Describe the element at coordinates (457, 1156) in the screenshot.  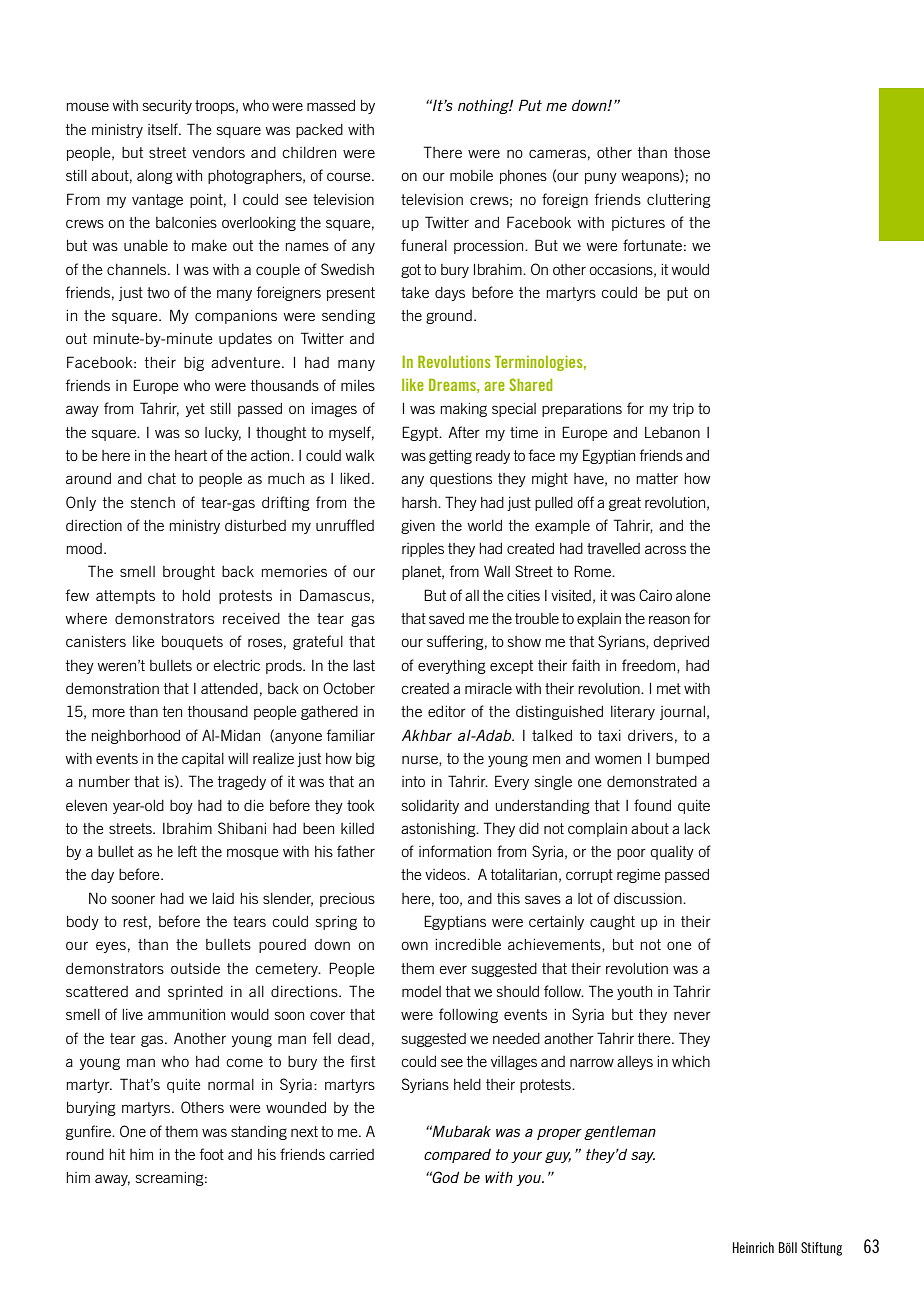
I see `compared` at that location.
